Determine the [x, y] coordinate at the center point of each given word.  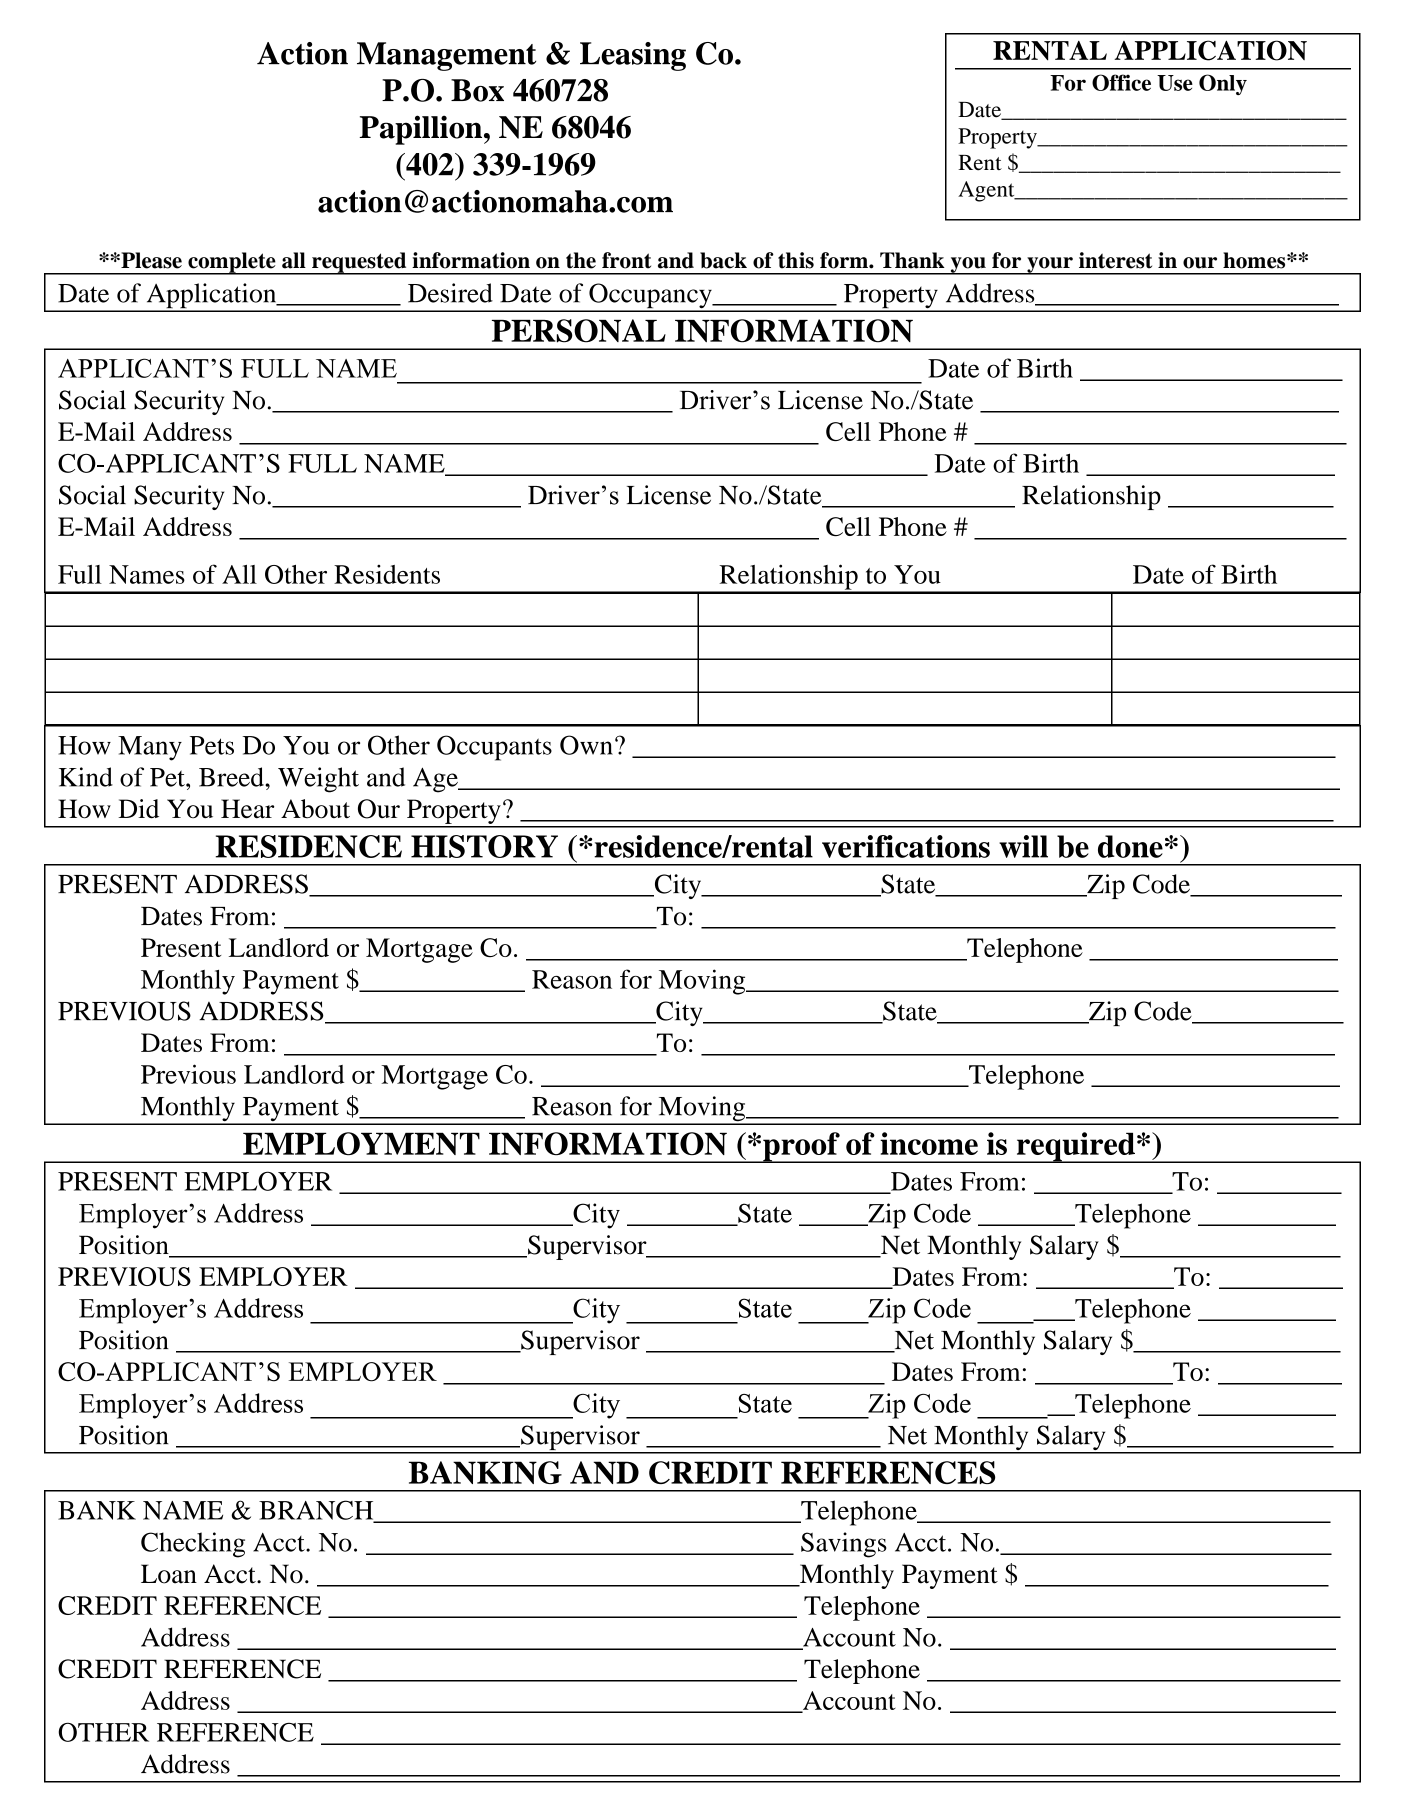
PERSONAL [579, 331]
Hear [247, 809]
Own [586, 745]
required [1075, 1147]
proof [801, 1147]
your [1050, 266]
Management [446, 56]
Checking [193, 1545]
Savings [844, 1545]
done [1130, 846]
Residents [387, 574]
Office [1121, 82]
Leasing [633, 56]
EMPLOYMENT [361, 1144]
